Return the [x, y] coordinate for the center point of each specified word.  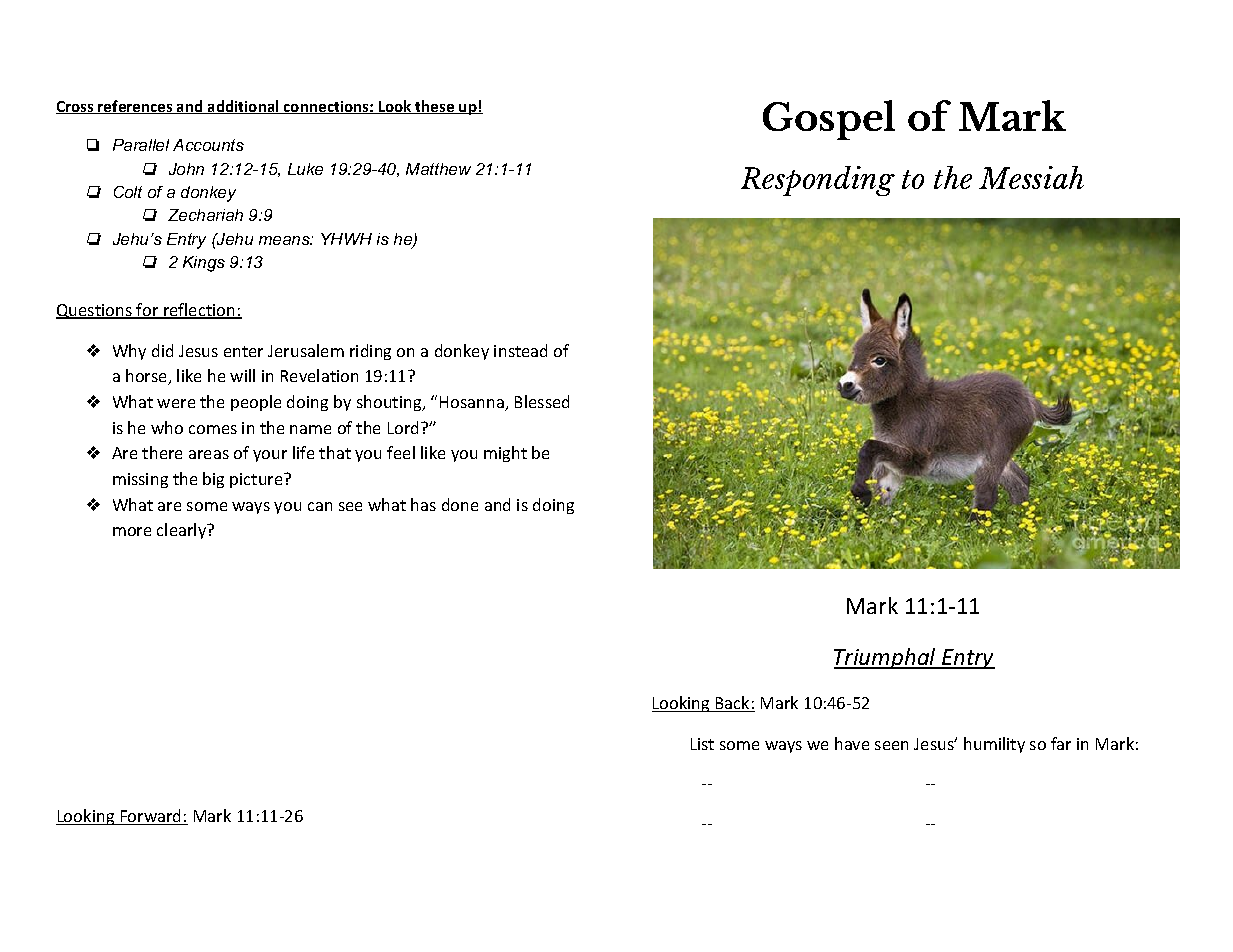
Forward [151, 817]
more [132, 531]
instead [520, 350]
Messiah [1031, 177]
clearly [183, 531]
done [460, 504]
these [435, 107]
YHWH [346, 239]
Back [733, 704]
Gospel [829, 120]
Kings [204, 264]
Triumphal [886, 658]
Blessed [542, 401]
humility [994, 745]
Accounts [208, 145]
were [176, 403]
